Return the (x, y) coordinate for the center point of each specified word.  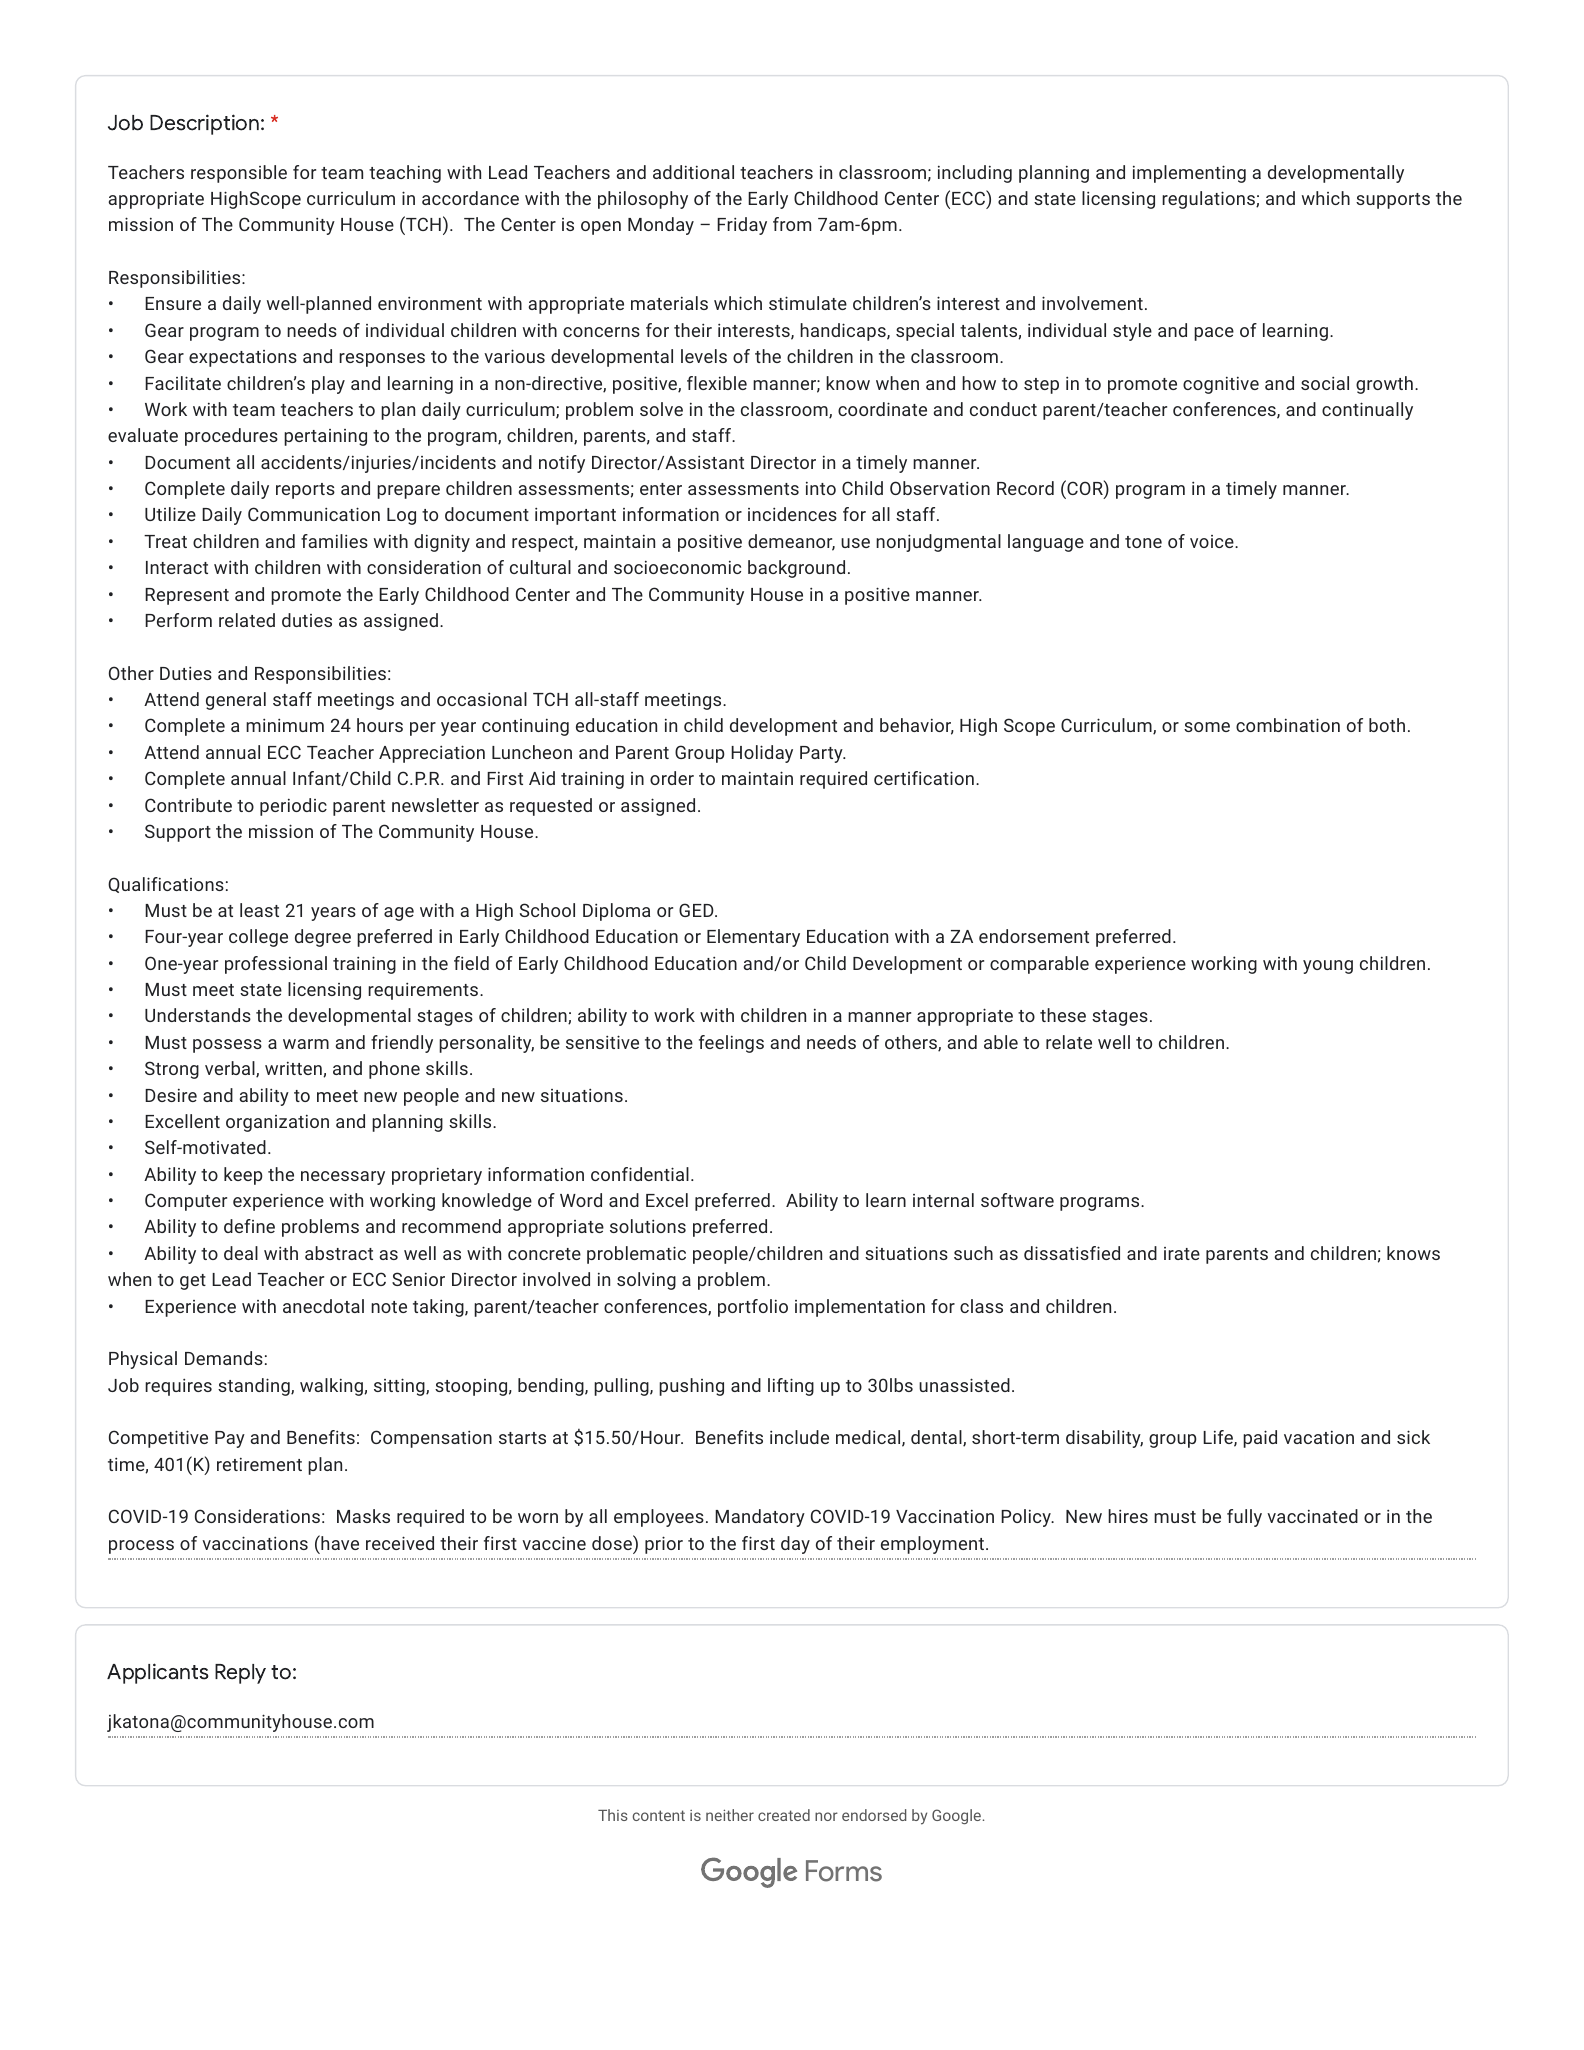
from (792, 224)
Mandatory (760, 1518)
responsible (239, 174)
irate (1182, 1253)
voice (1213, 541)
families (334, 541)
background (796, 569)
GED (697, 910)
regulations (1209, 200)
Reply (240, 1674)
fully (1244, 1518)
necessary (343, 1178)
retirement (259, 1464)
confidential (640, 1174)
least (259, 910)
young (1328, 967)
